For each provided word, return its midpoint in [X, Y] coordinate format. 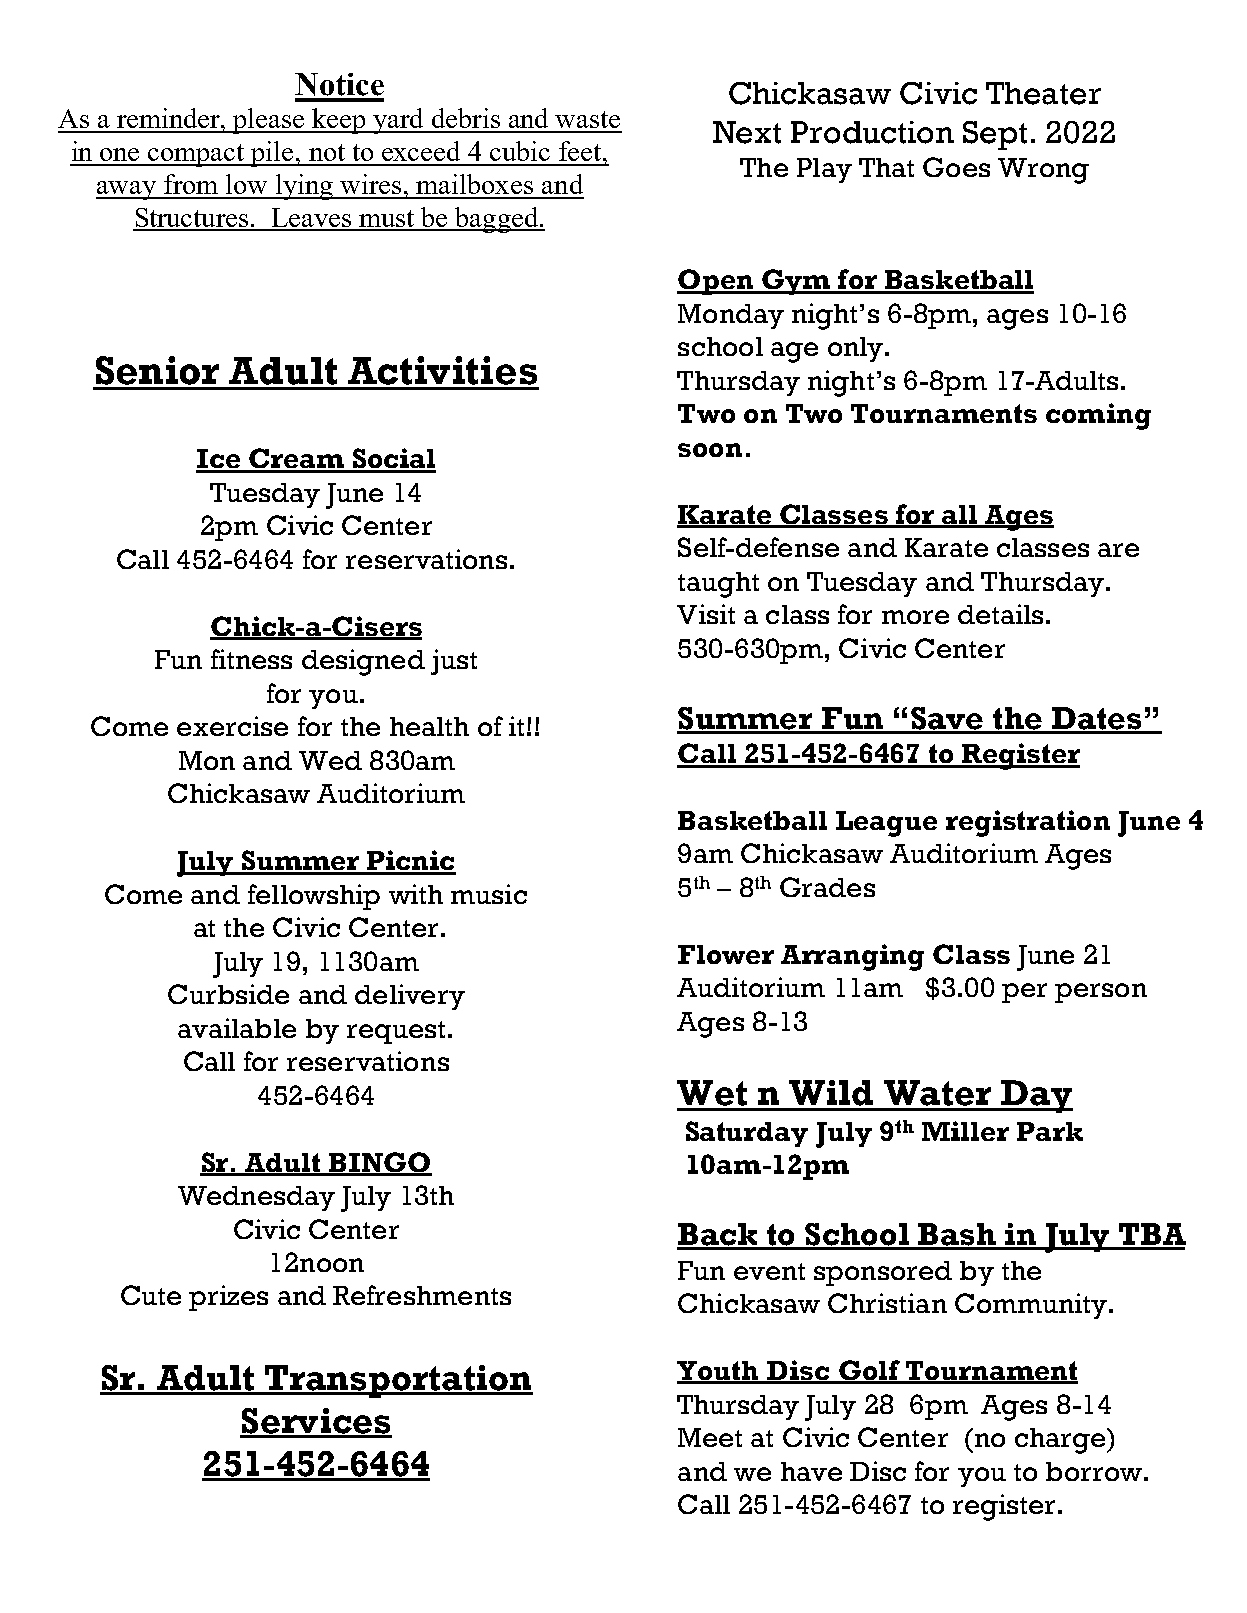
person [1101, 993]
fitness [251, 659]
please [268, 121]
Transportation [398, 1381]
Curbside [228, 994]
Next [747, 132]
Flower [726, 954]
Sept [995, 135]
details [1000, 614]
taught [718, 585]
